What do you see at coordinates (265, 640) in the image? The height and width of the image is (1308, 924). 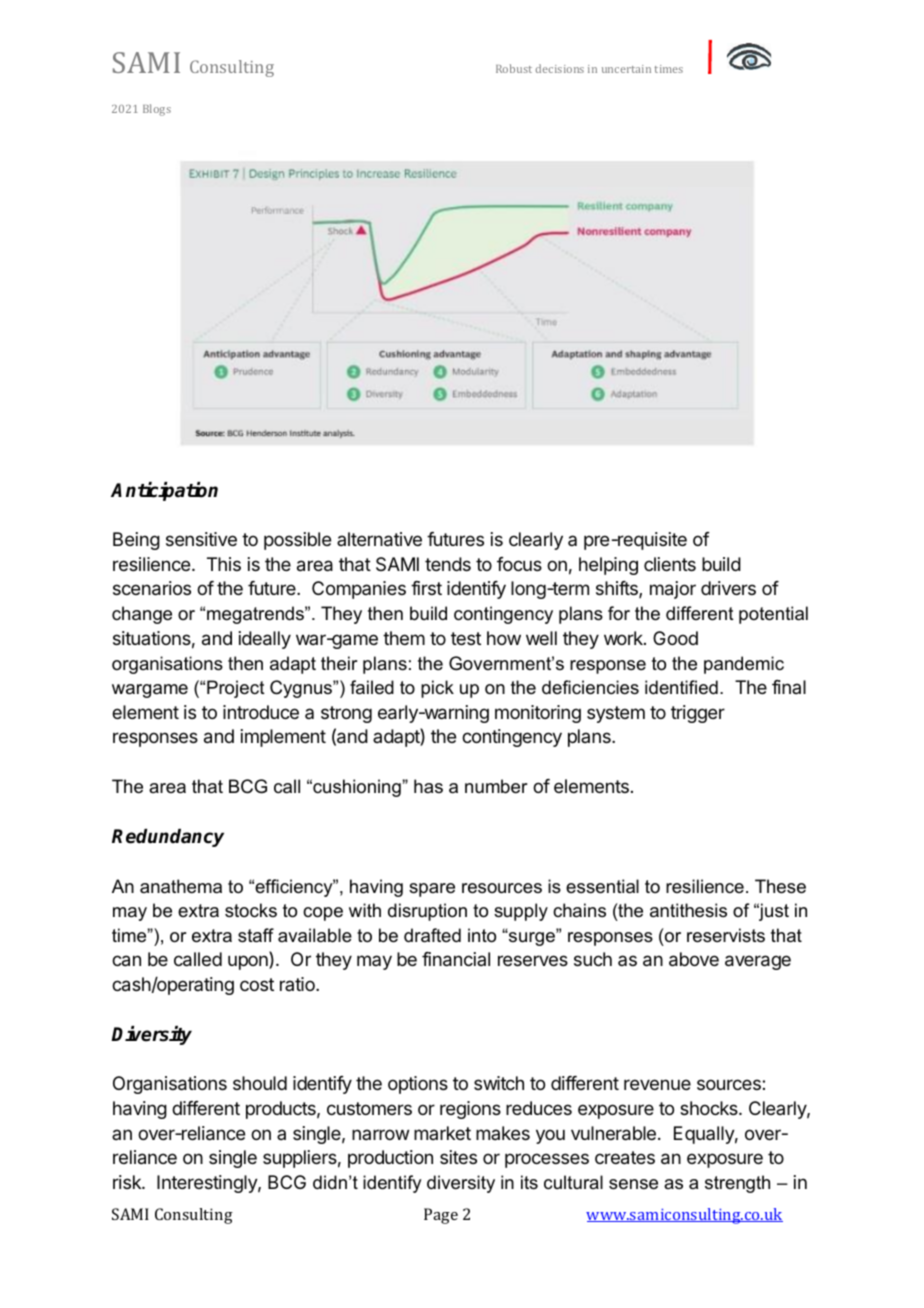 I see `ideally` at bounding box center [265, 640].
